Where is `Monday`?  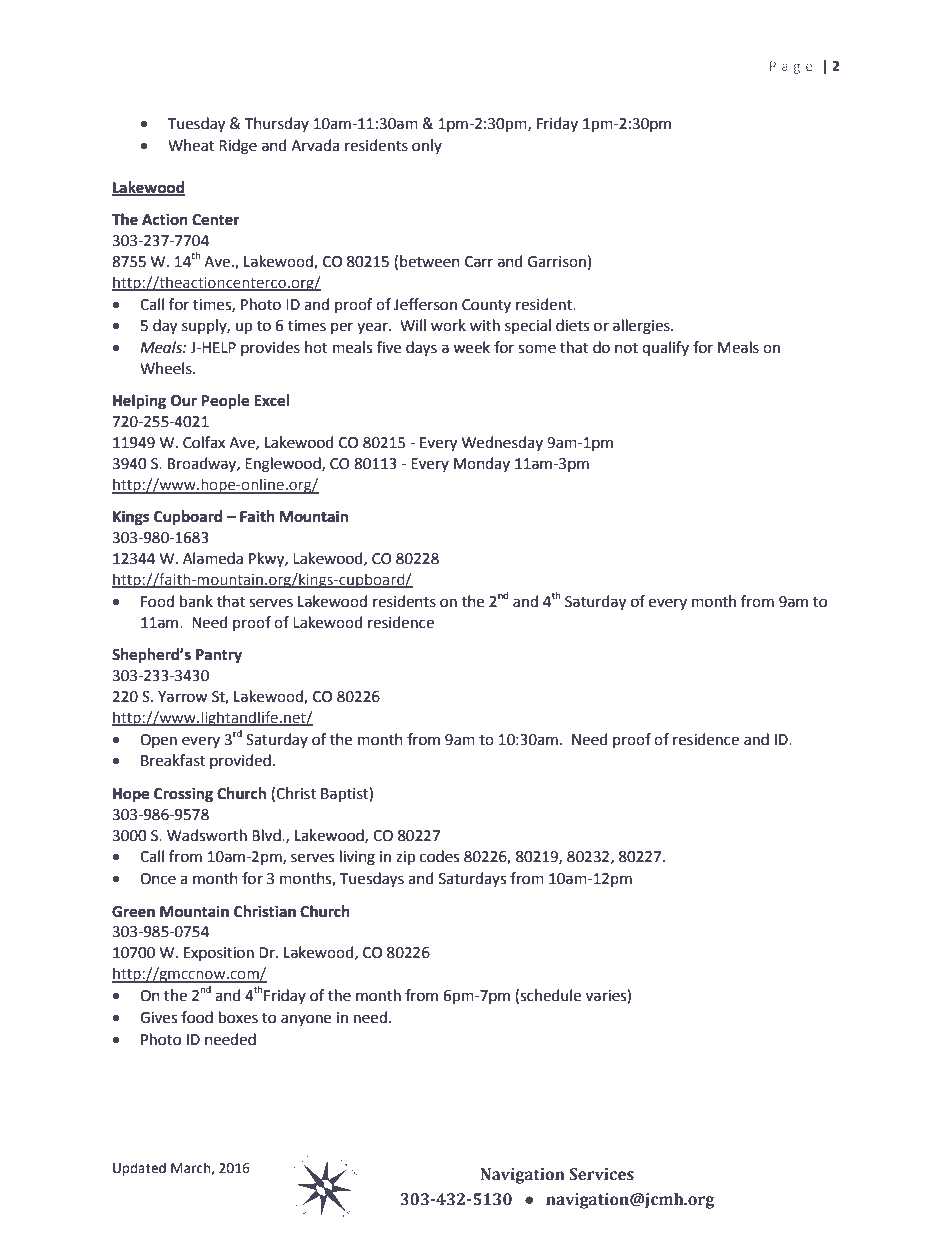 Monday is located at coordinates (482, 464).
